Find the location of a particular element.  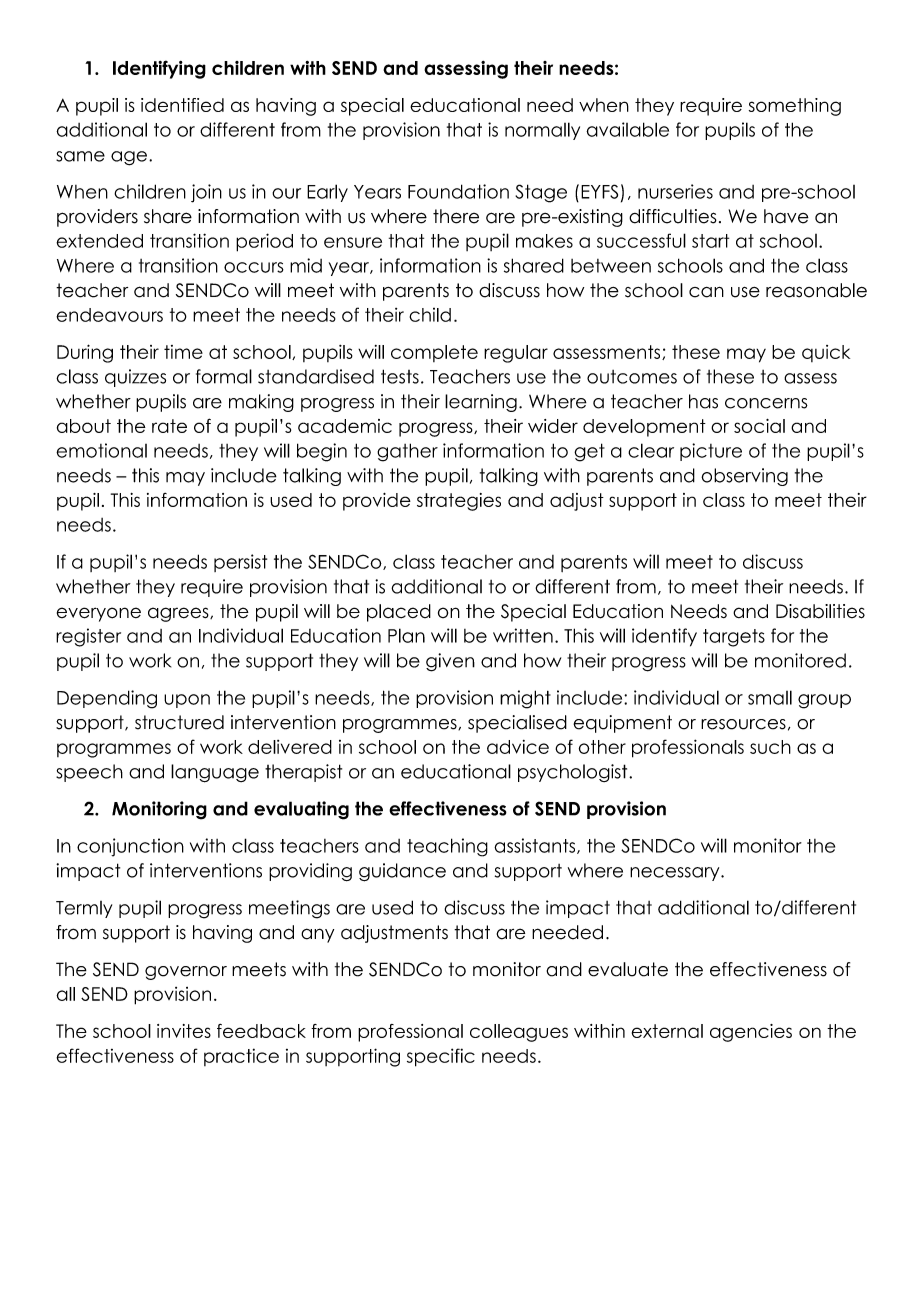

can is located at coordinates (706, 292).
